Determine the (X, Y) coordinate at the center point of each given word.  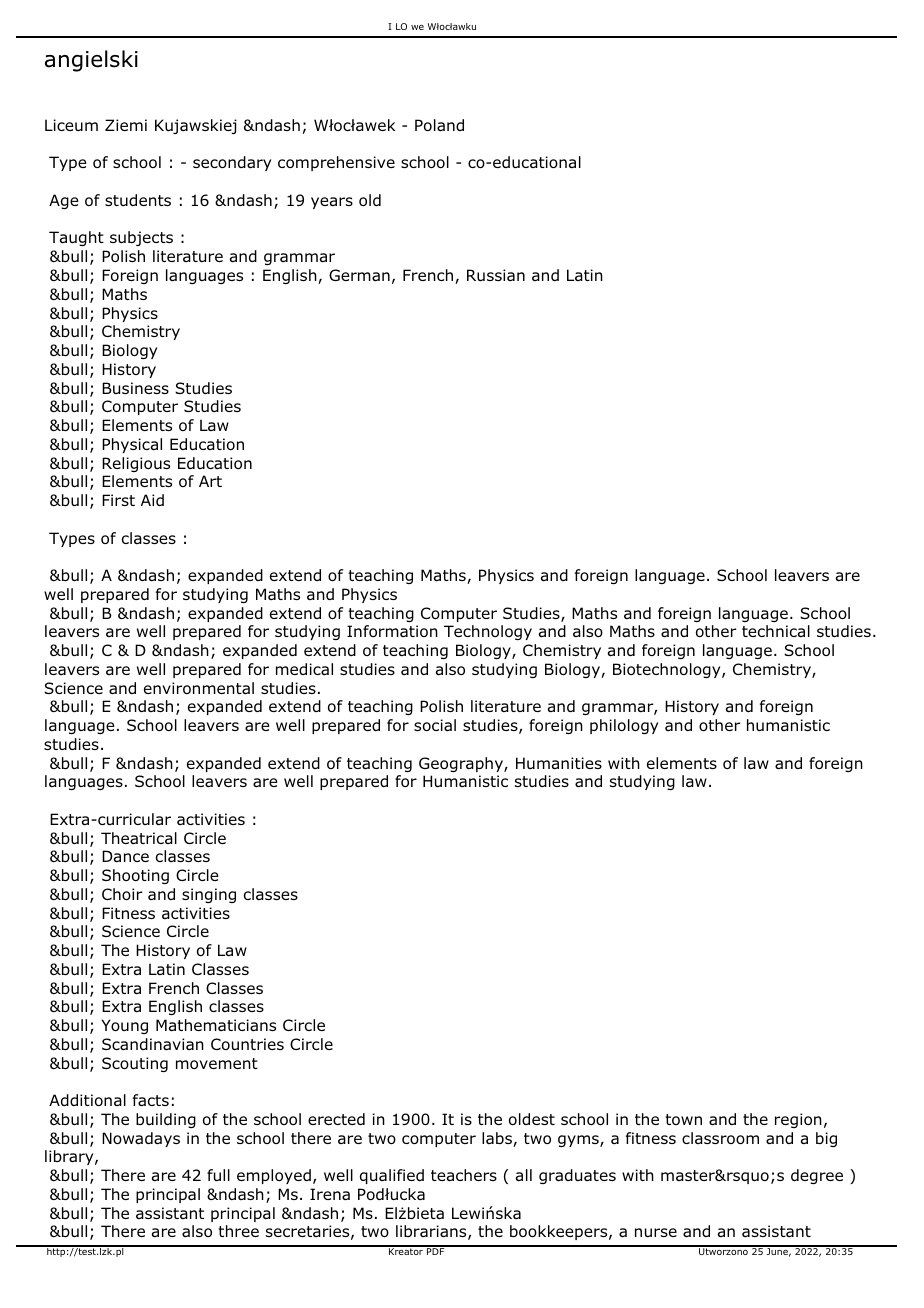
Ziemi (126, 125)
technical (776, 631)
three (238, 1231)
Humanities (559, 763)
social (435, 725)
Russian (496, 275)
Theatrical (139, 838)
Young (124, 1026)
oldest (532, 1119)
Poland (439, 125)
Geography (462, 764)
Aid (152, 500)
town (683, 1119)
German (359, 275)
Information (392, 631)
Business (135, 388)
